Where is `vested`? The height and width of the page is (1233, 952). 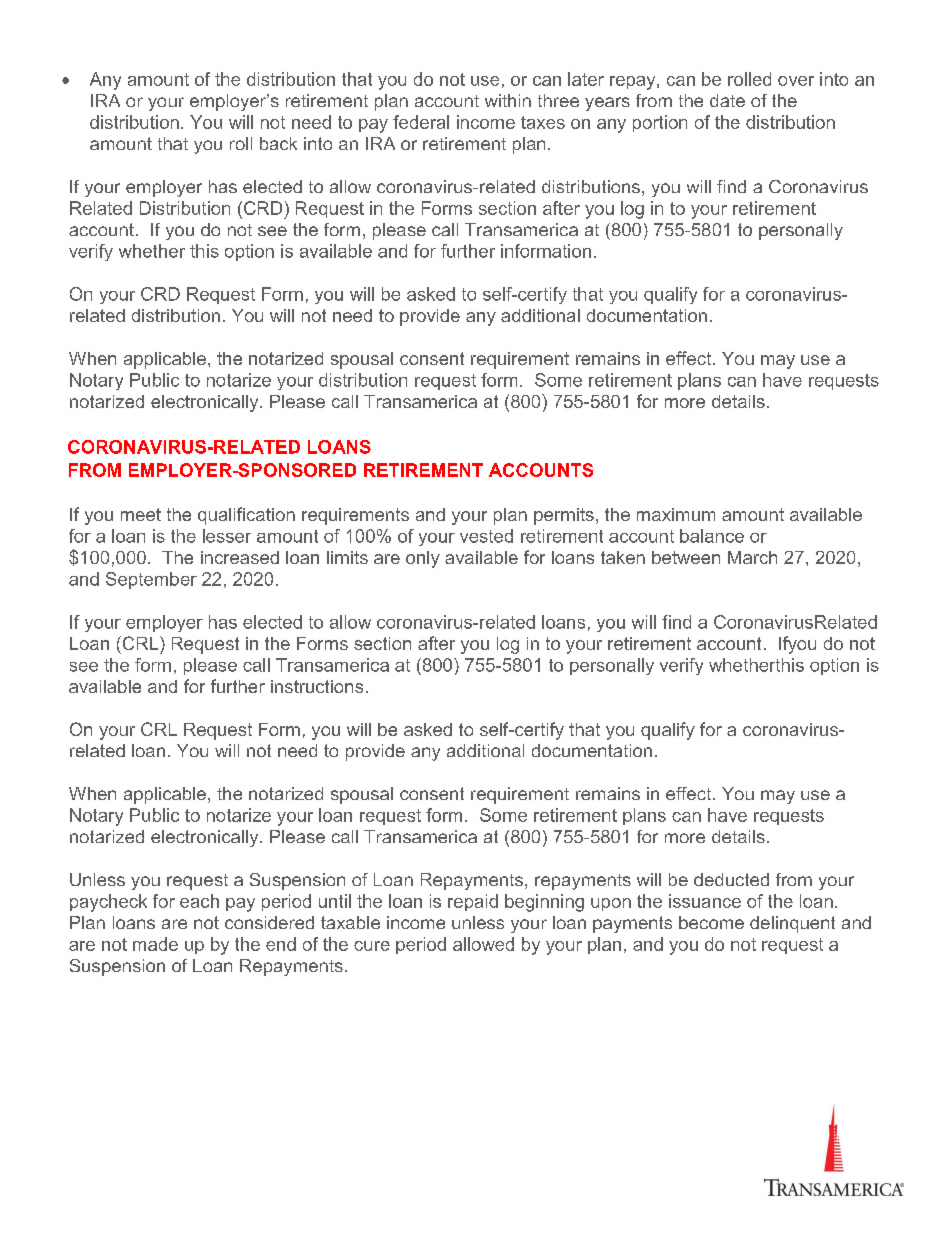 vested is located at coordinates (486, 536).
